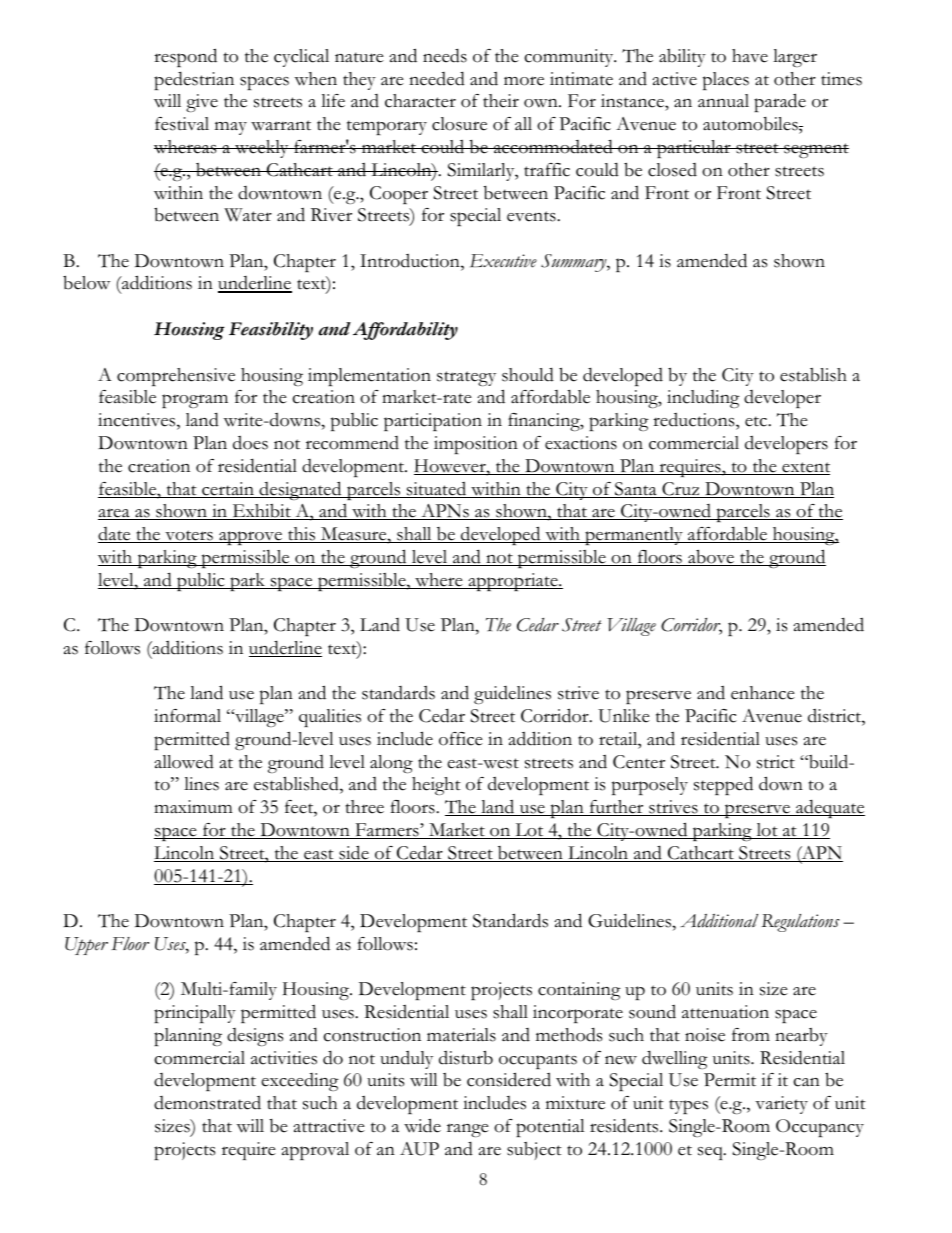  What do you see at coordinates (513, 582) in the screenshot?
I see `appropriate` at bounding box center [513, 582].
